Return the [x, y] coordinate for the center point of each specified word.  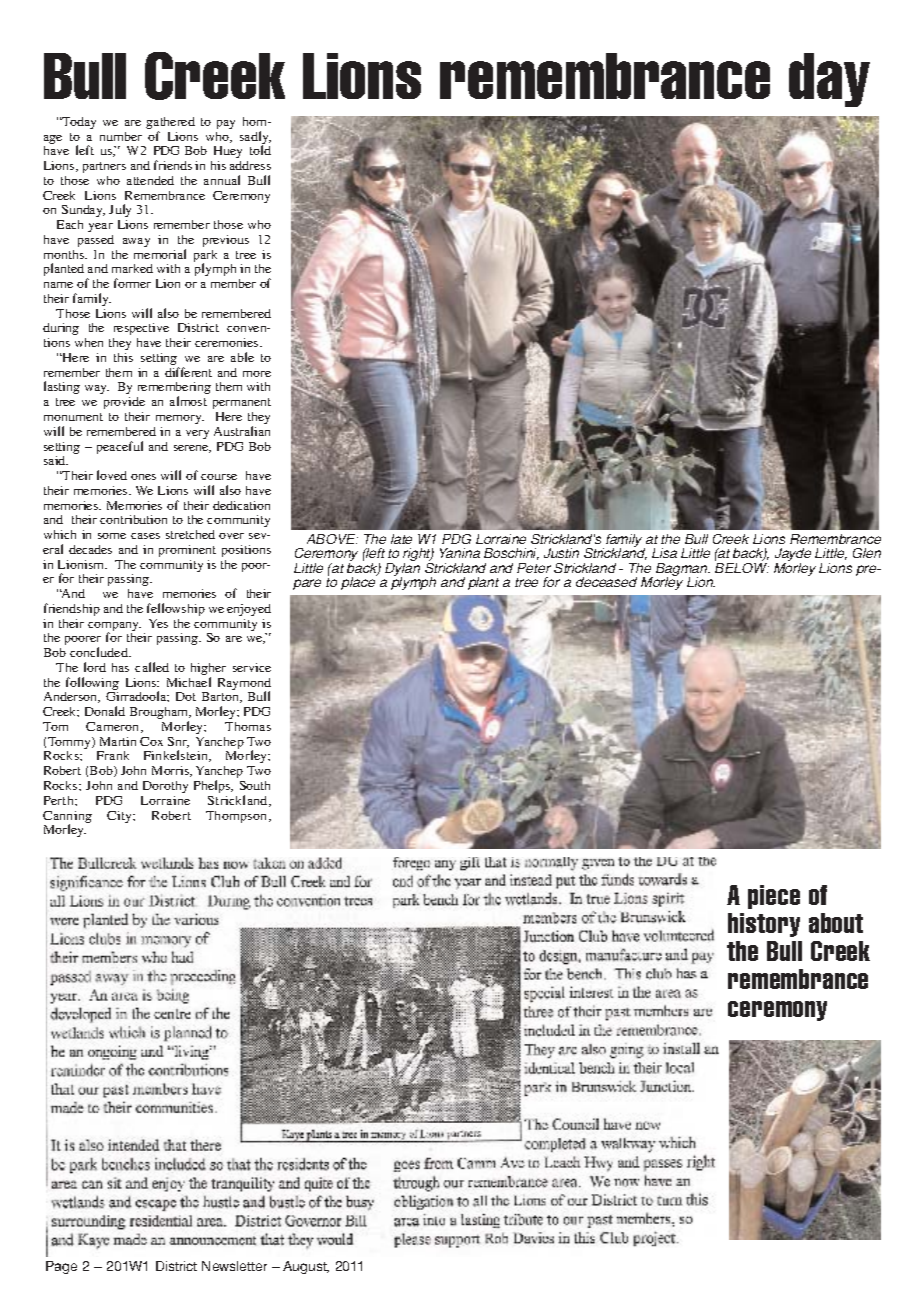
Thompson [238, 817]
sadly [255, 139]
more [257, 374]
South [255, 785]
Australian [242, 431]
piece [774, 897]
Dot [186, 696]
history [764, 925]
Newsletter [234, 1266]
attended [150, 180]
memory [180, 419]
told [260, 150]
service [252, 667]
